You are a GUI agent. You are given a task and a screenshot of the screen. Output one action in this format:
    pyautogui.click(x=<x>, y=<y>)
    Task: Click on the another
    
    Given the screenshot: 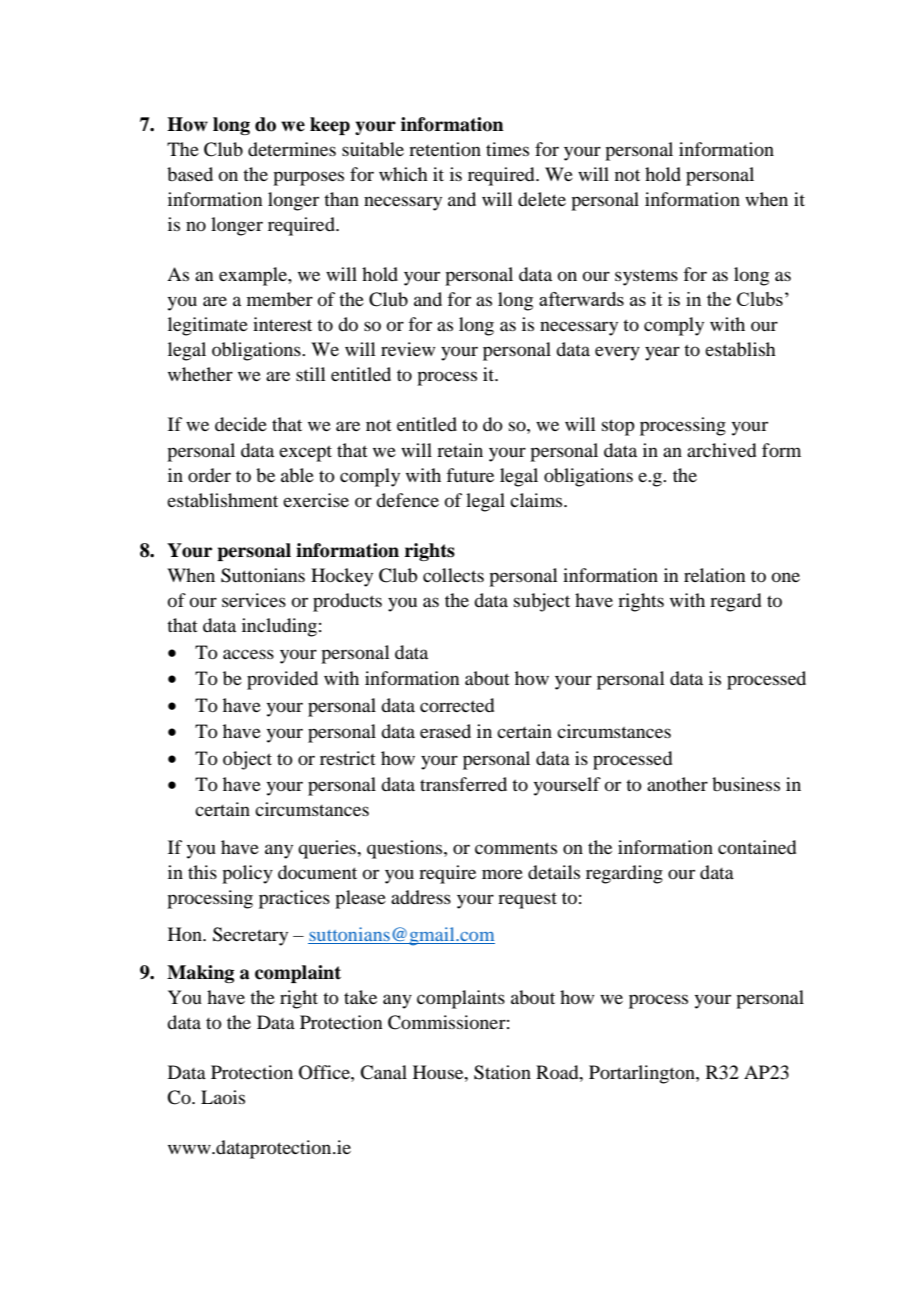 What is the action you would take?
    pyautogui.click(x=677, y=784)
